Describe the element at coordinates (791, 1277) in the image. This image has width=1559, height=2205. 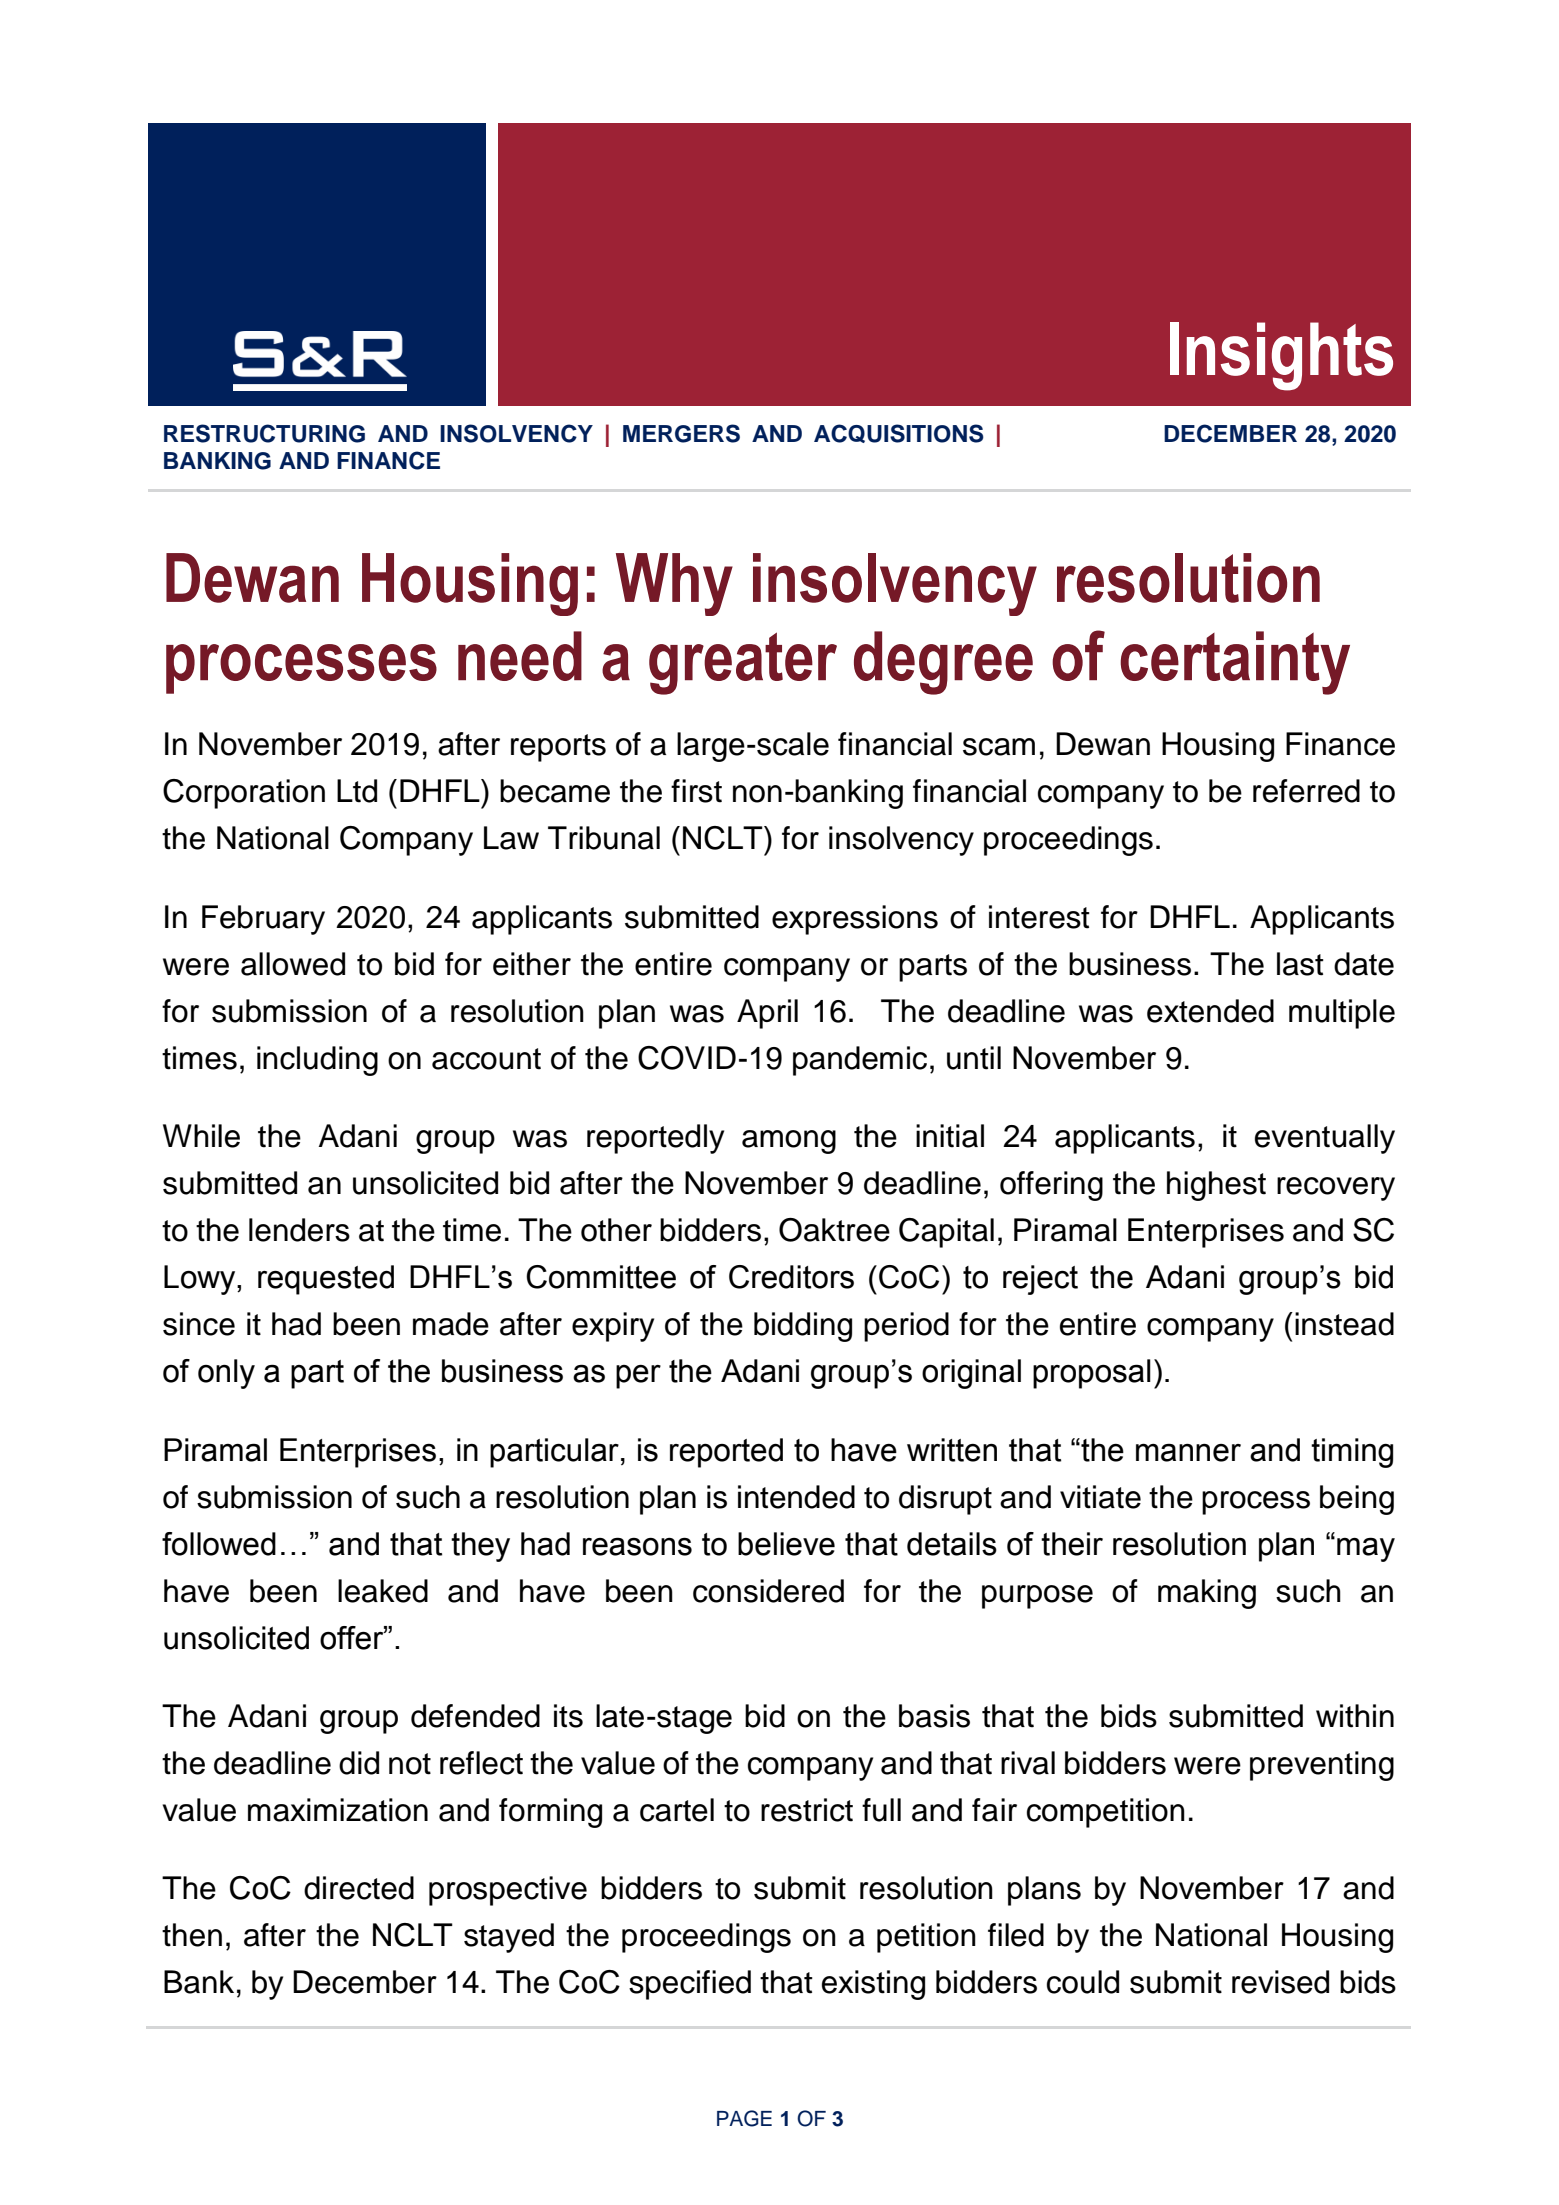
I see `Creditors` at that location.
